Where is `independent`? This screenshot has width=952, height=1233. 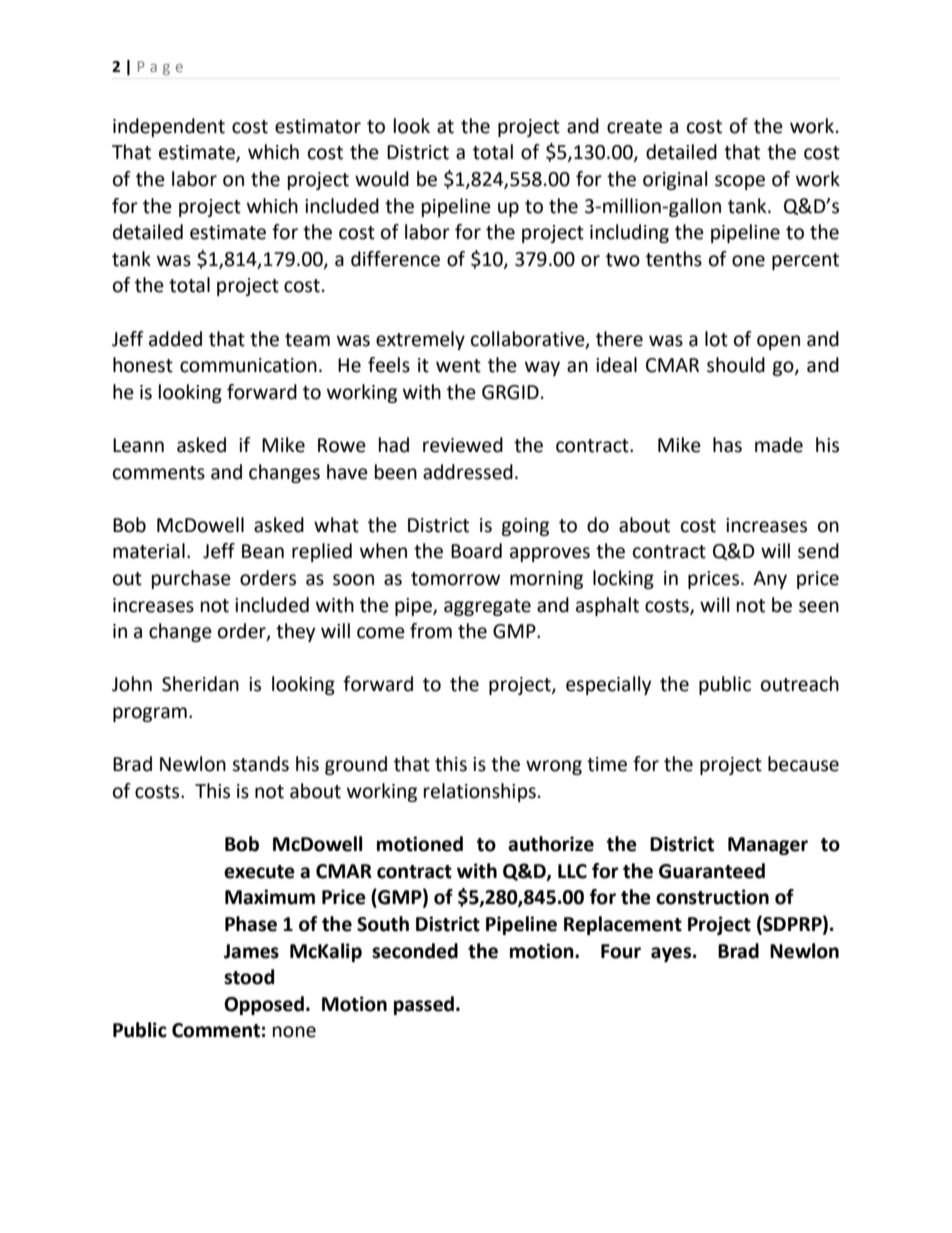 independent is located at coordinates (169, 127).
